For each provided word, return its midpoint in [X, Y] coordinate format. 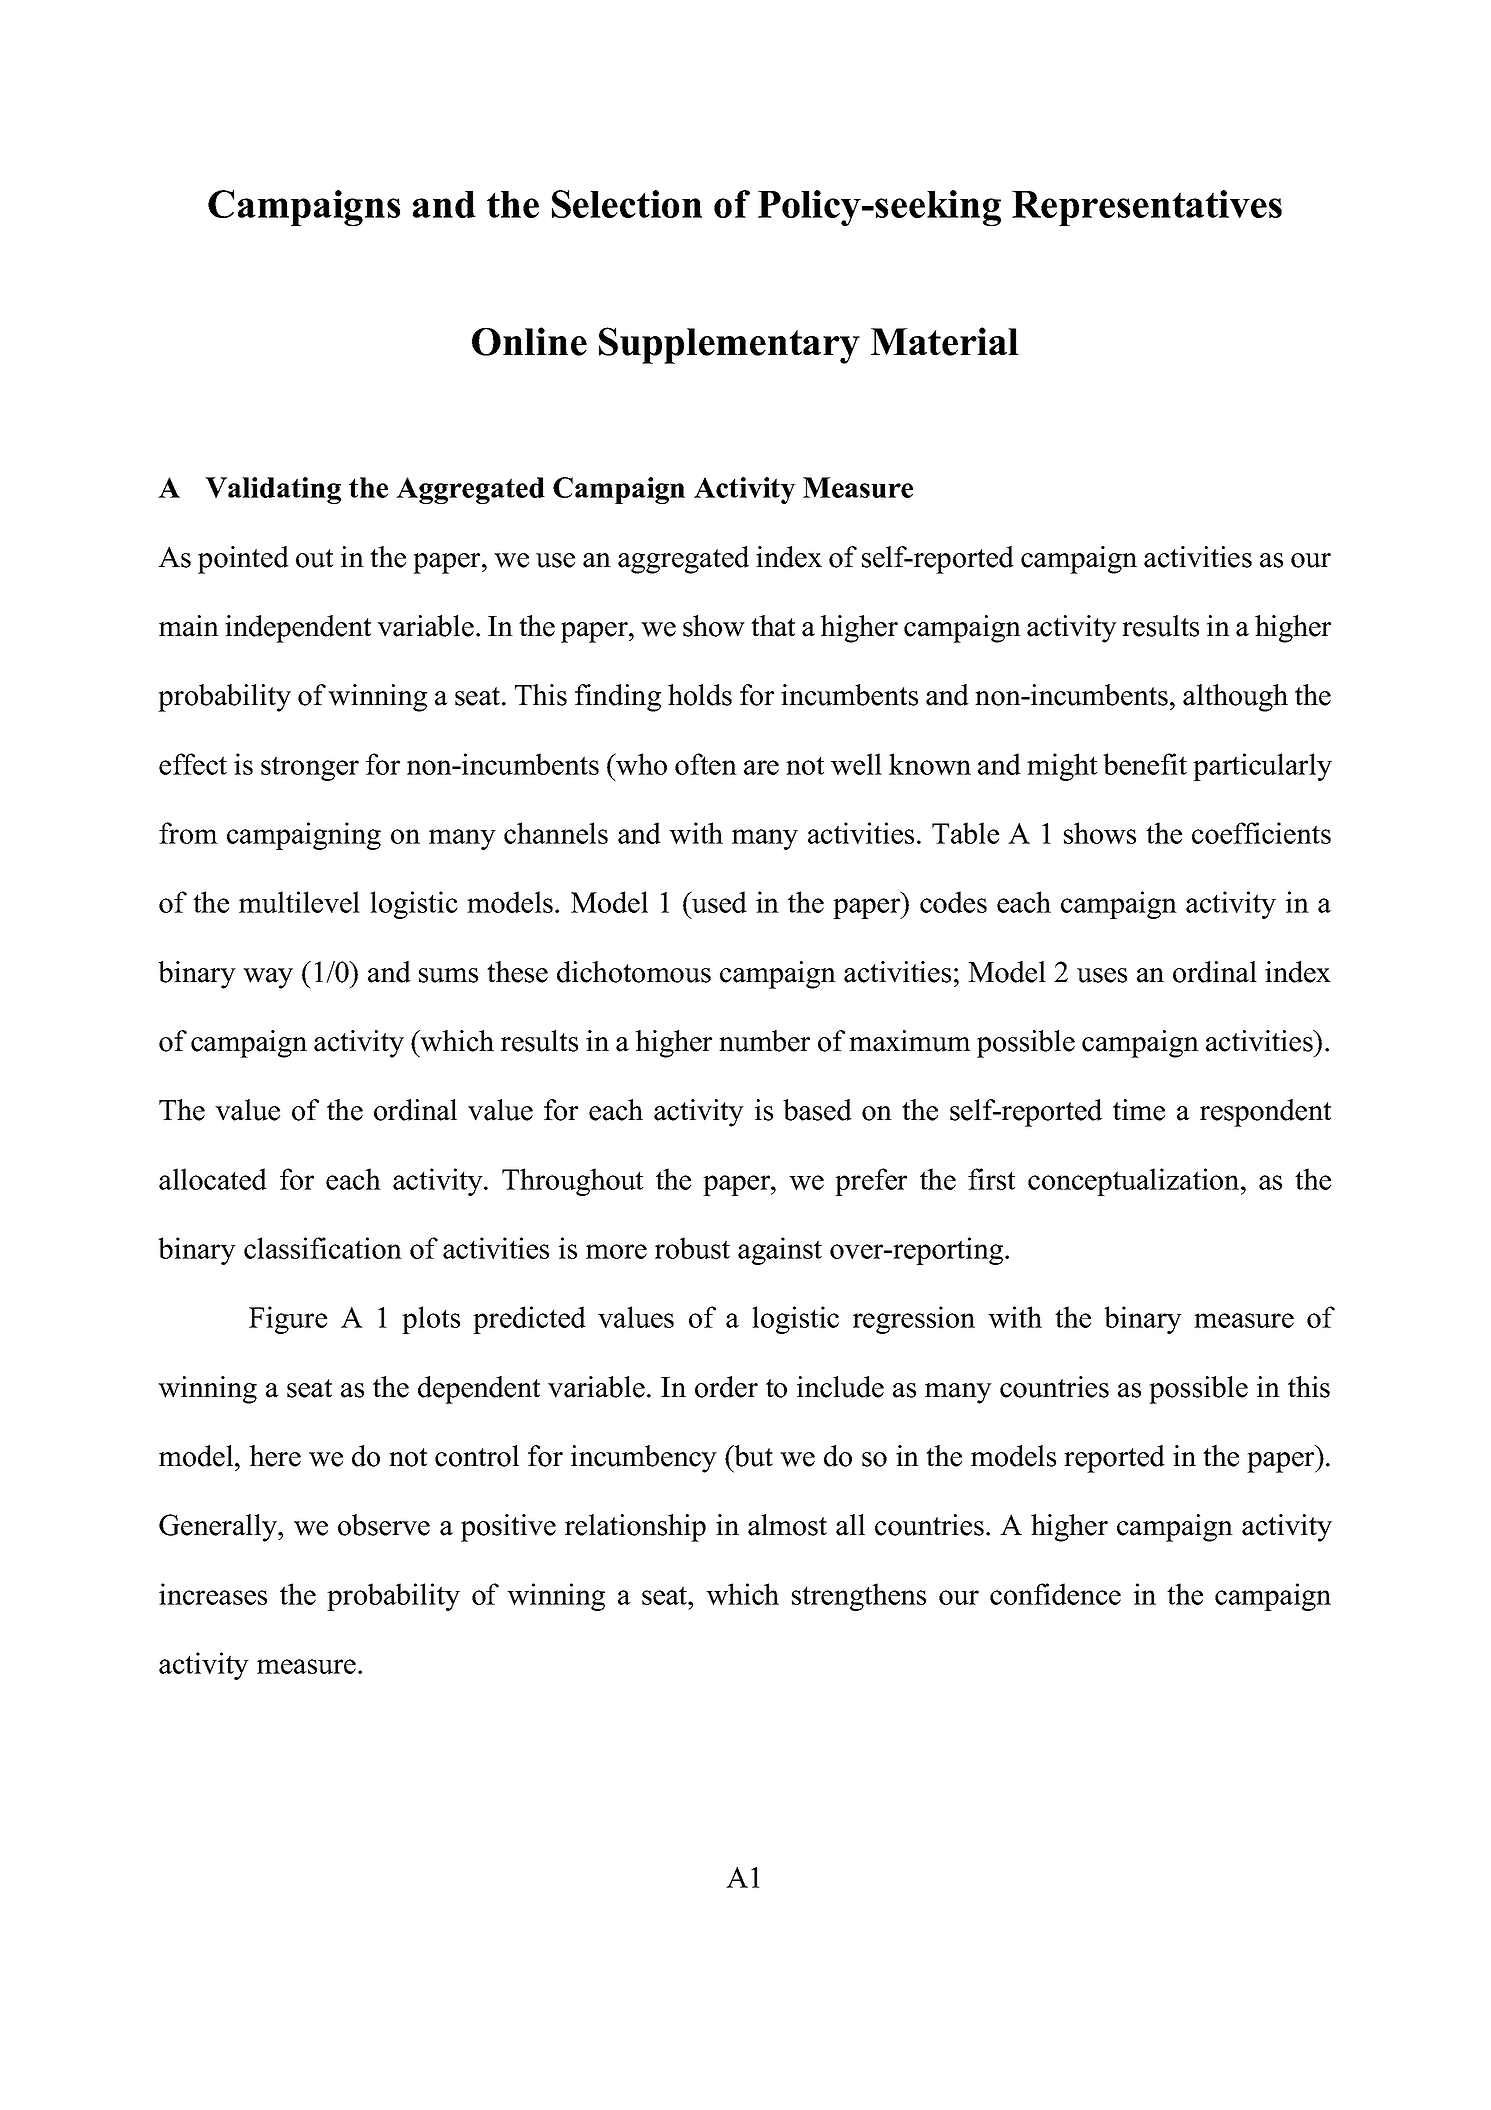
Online [529, 341]
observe [384, 1525]
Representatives [1147, 208]
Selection [627, 204]
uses [1102, 975]
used [718, 902]
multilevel [299, 902]
